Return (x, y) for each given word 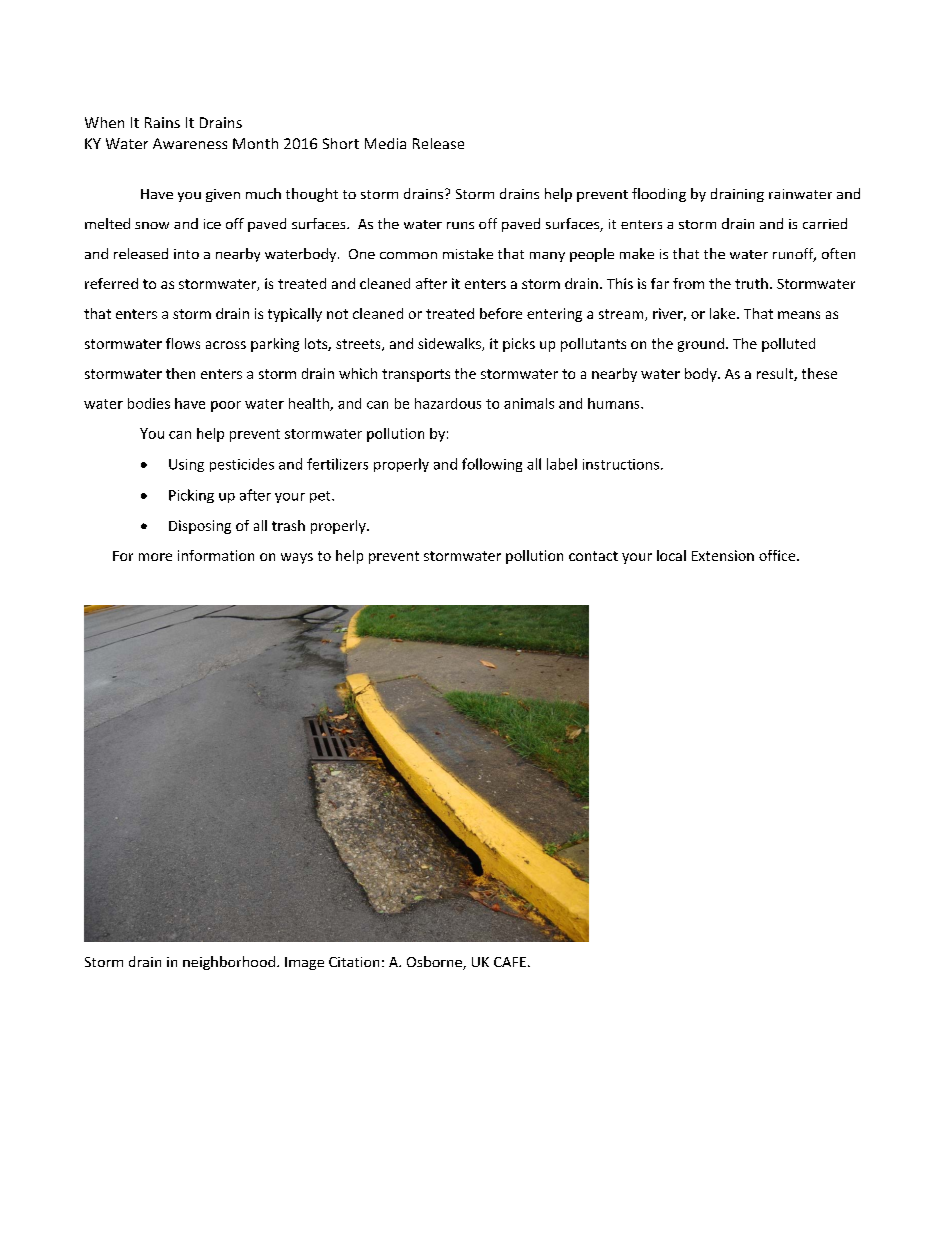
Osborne (435, 963)
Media (385, 143)
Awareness (190, 143)
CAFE (510, 962)
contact (593, 556)
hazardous (448, 403)
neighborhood (229, 963)
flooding (659, 195)
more (155, 557)
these (819, 373)
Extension (723, 555)
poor (226, 406)
